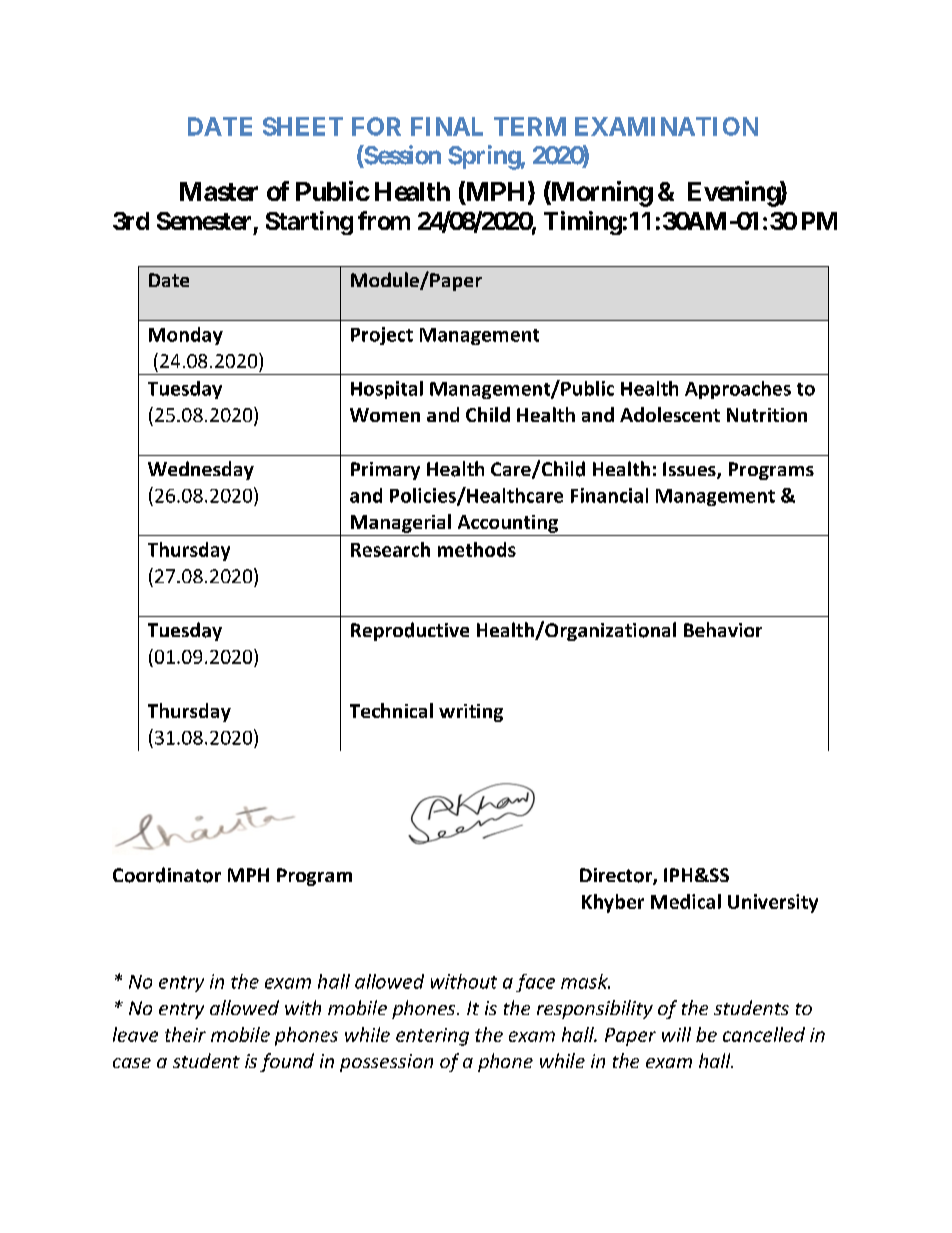  What do you see at coordinates (185, 1034) in the screenshot?
I see `their` at bounding box center [185, 1034].
